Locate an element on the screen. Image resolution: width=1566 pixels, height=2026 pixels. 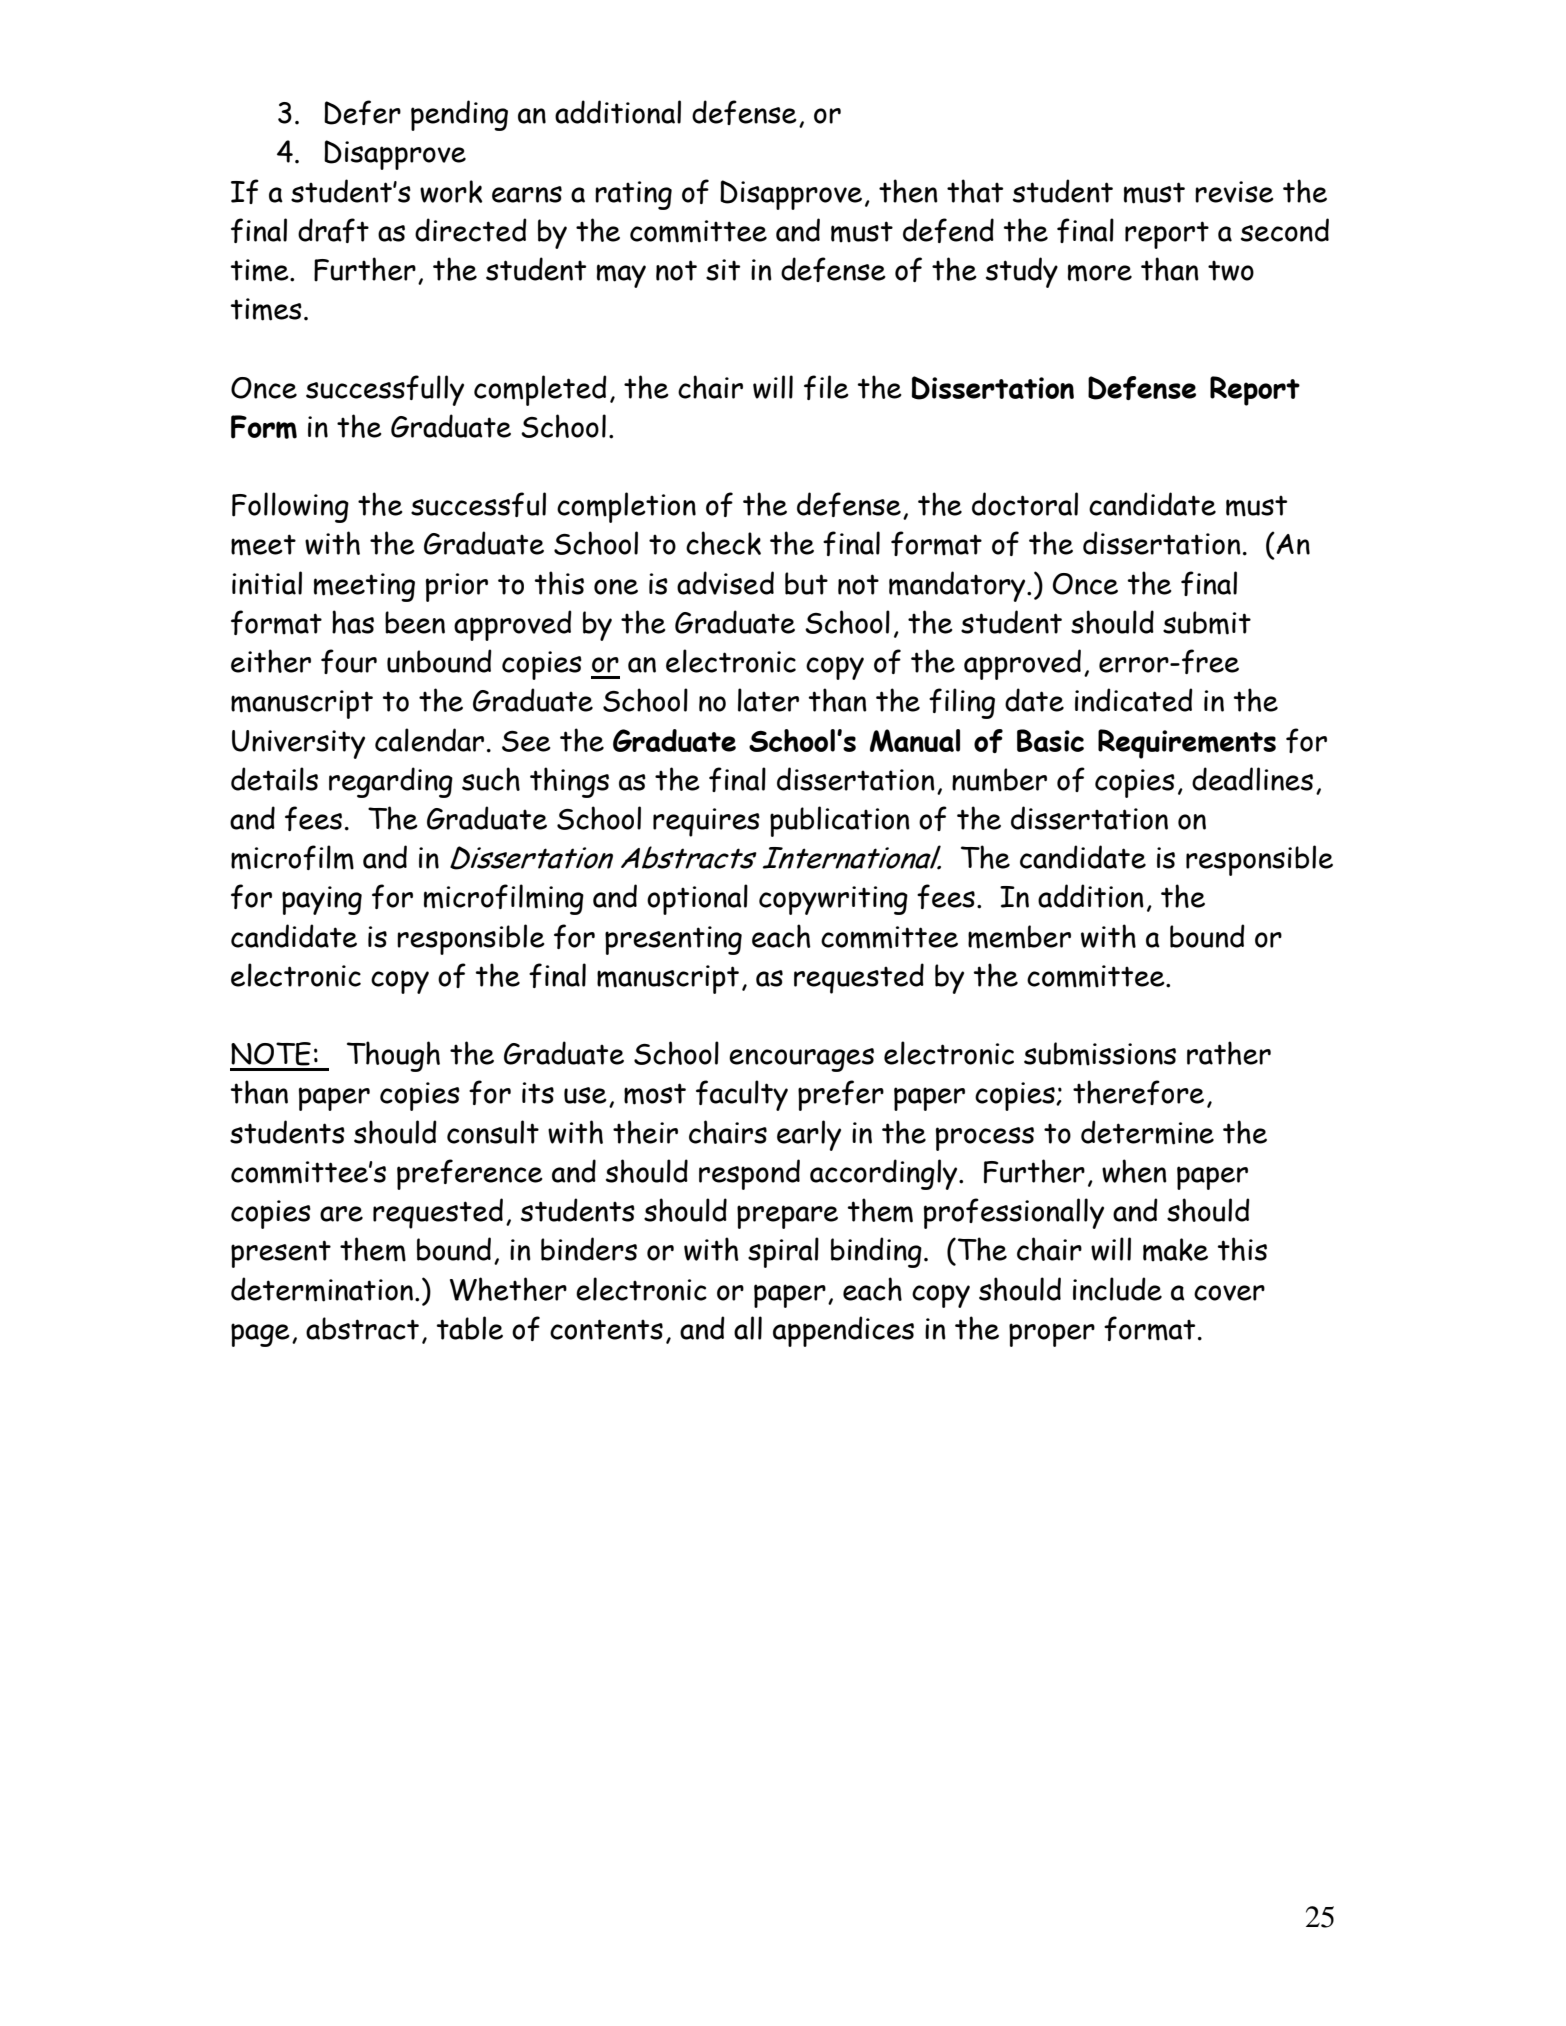
then is located at coordinates (908, 191).
